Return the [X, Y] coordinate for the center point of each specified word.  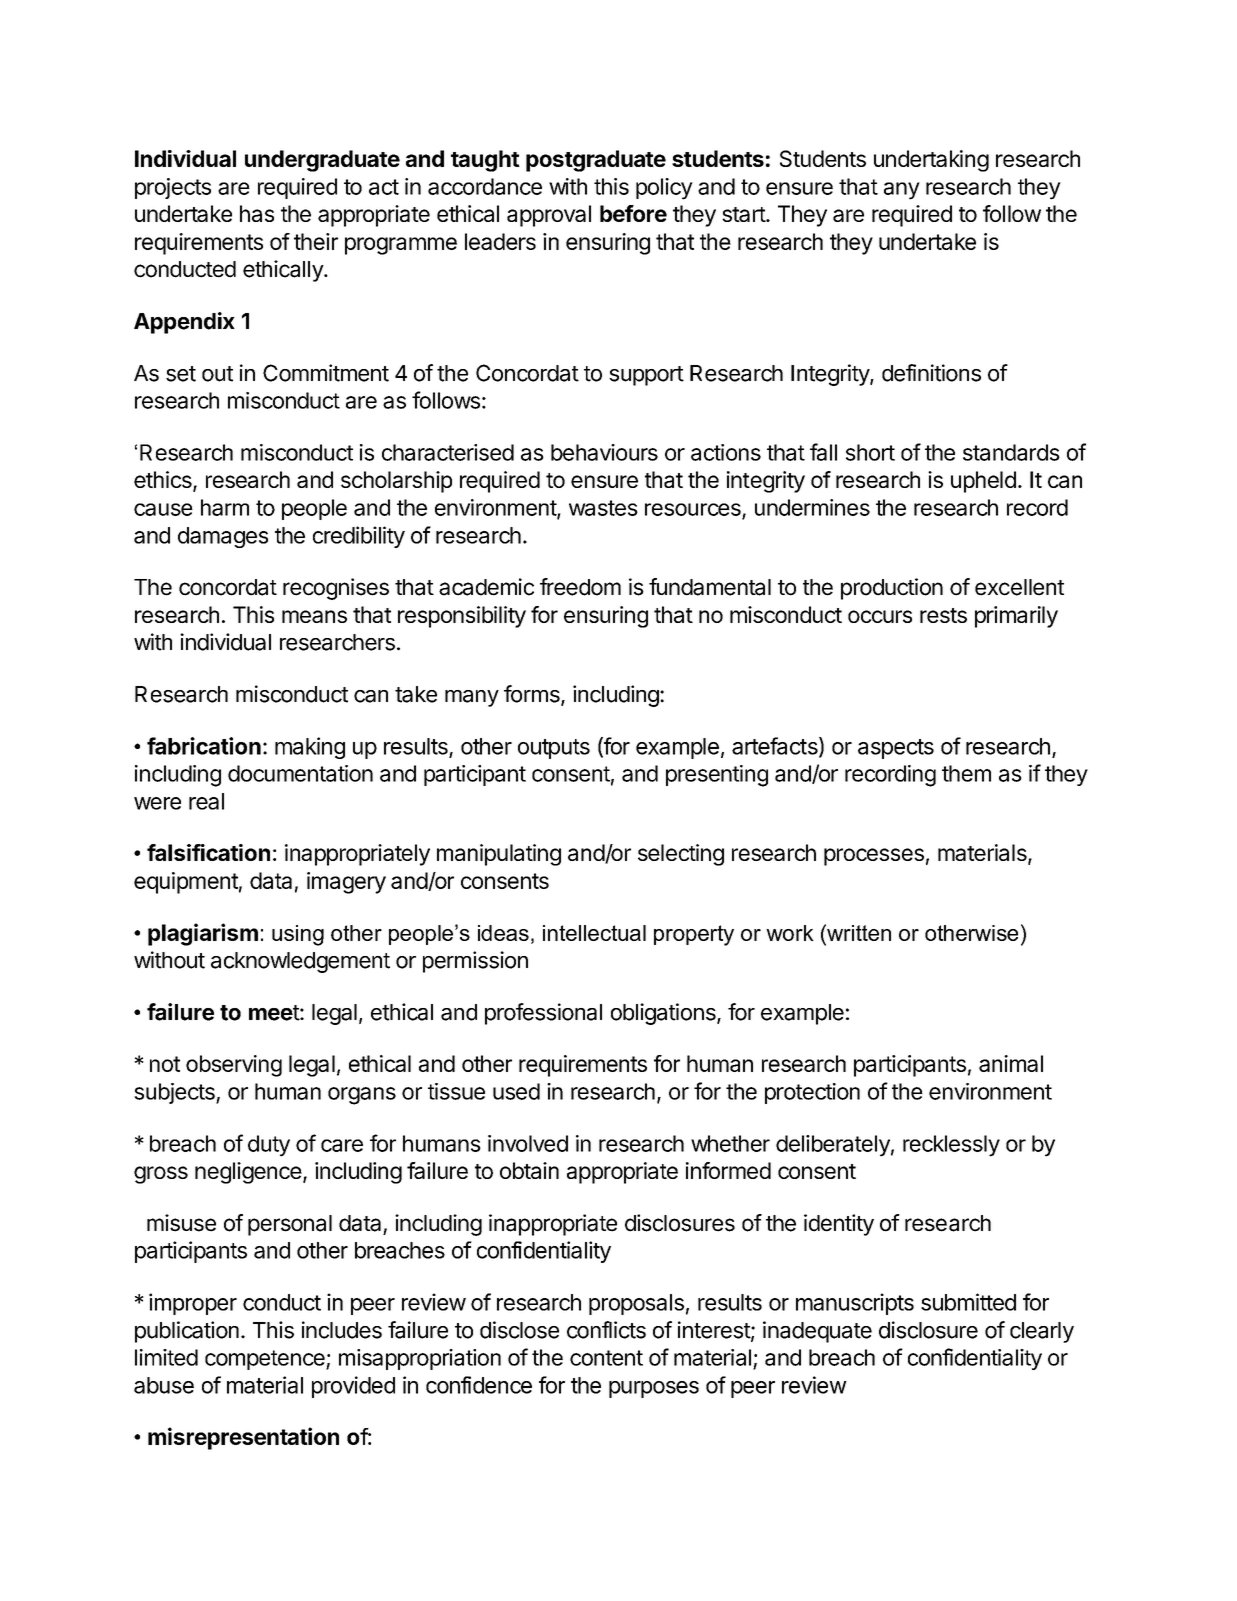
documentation [300, 773]
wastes [603, 508]
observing [234, 1066]
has [257, 213]
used [516, 1091]
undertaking [931, 161]
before [633, 213]
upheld [983, 482]
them [966, 773]
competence [266, 1360]
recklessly [951, 1146]
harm [225, 507]
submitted [968, 1302]
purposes [654, 1389]
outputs [554, 749]
